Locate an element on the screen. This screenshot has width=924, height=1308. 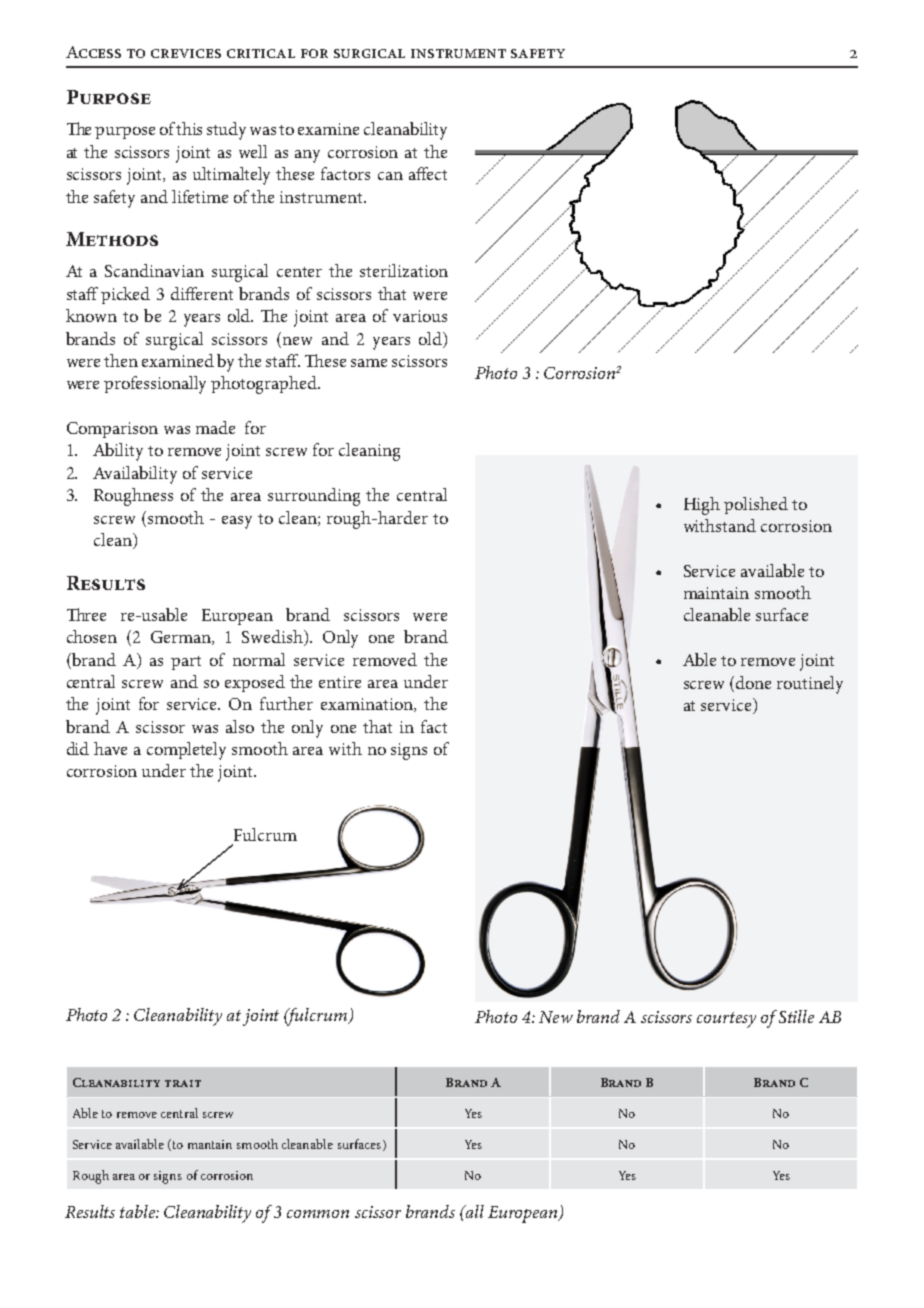
different is located at coordinates (202, 293).
